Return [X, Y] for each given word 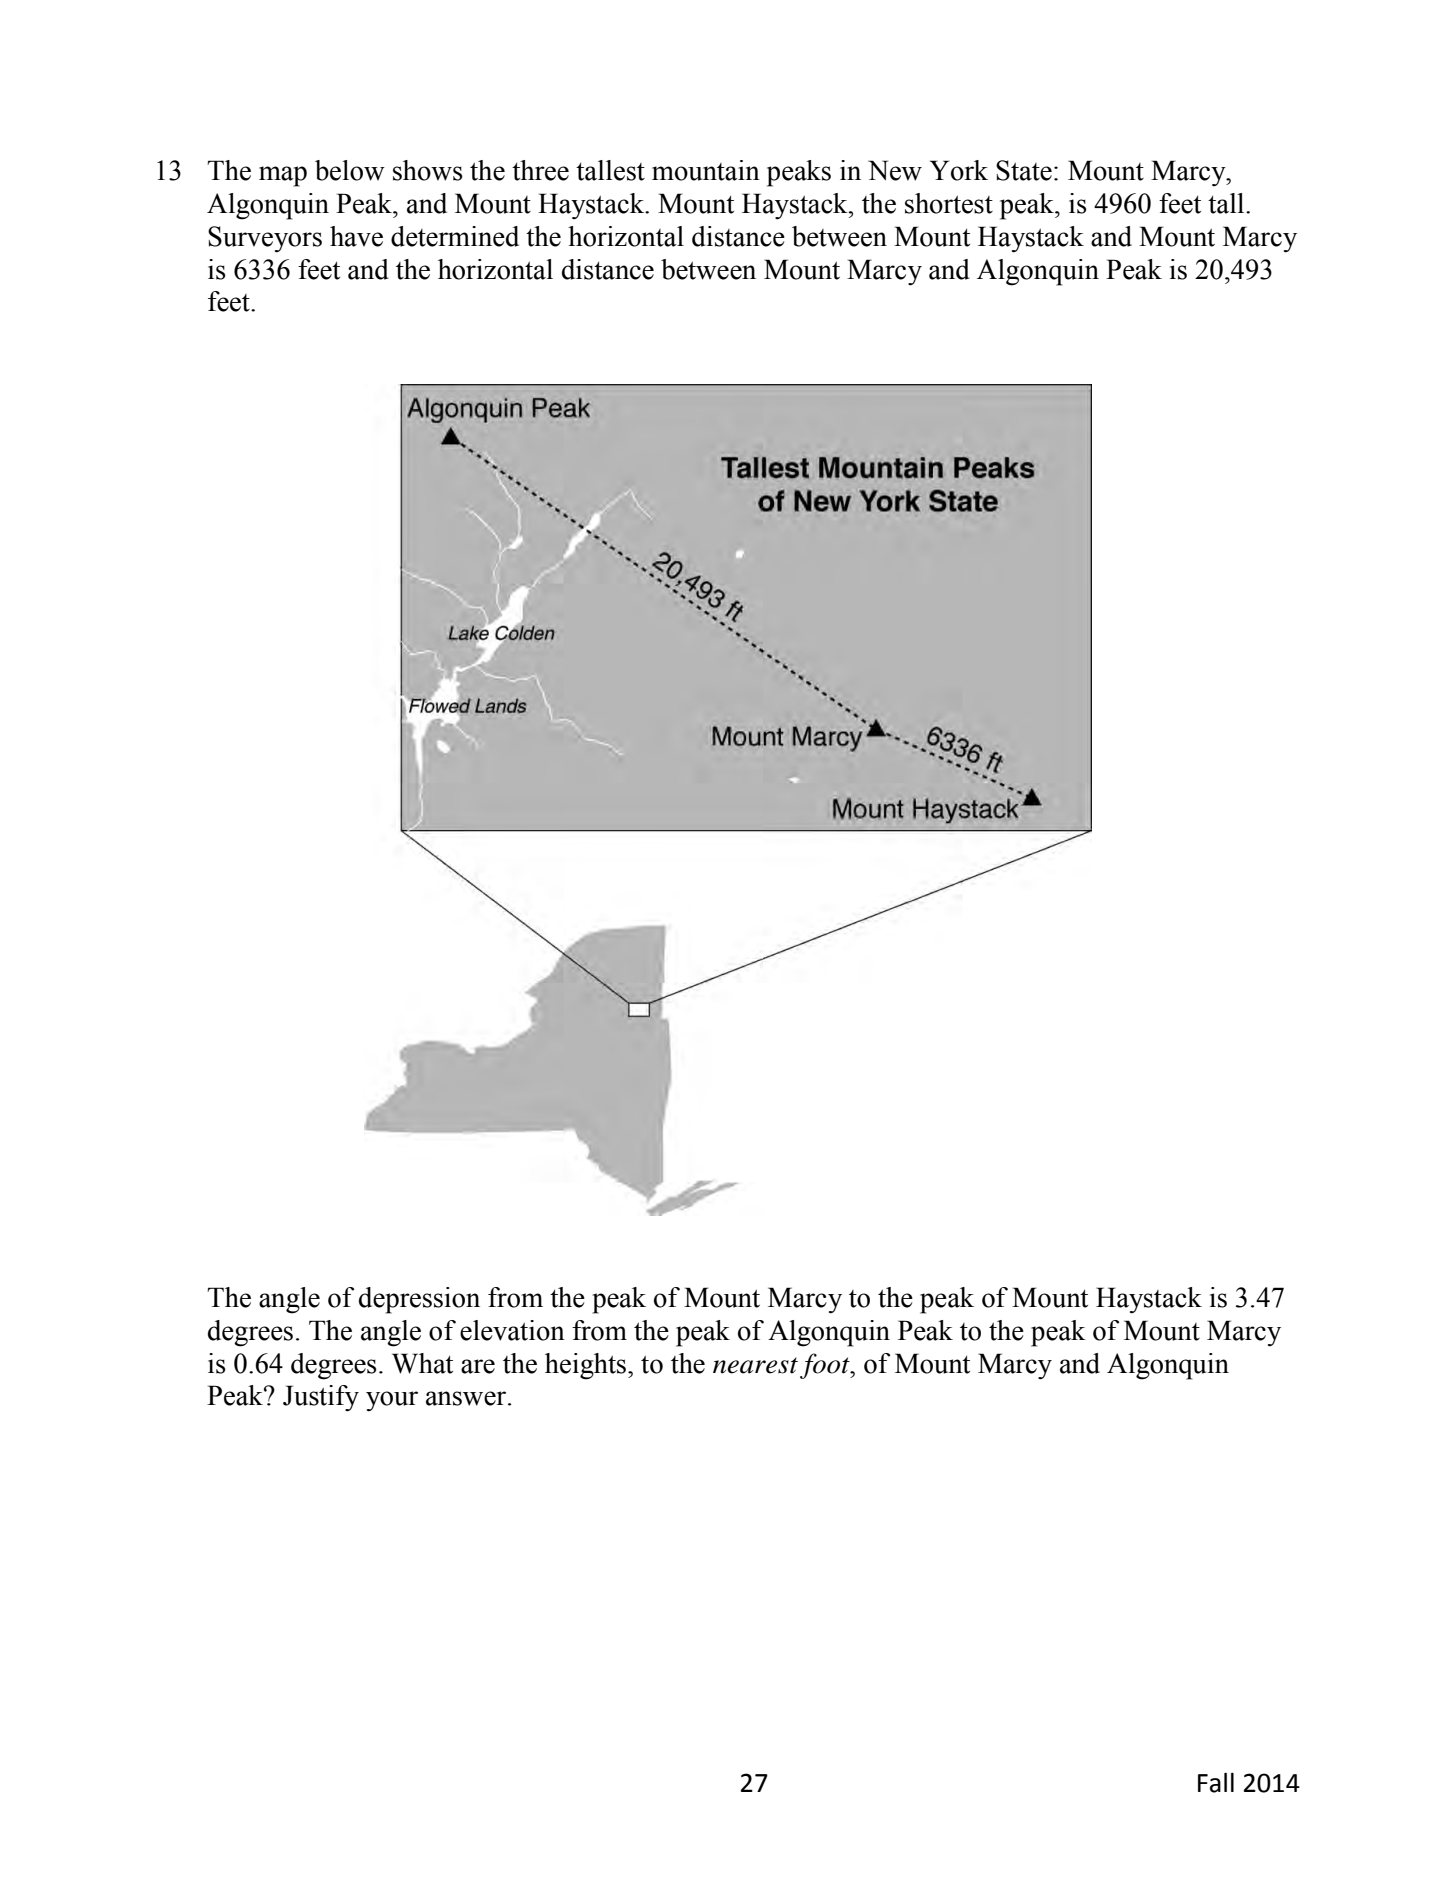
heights [587, 1366]
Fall [1216, 1783]
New [895, 170]
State [1024, 170]
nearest [755, 1365]
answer [467, 1398]
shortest [949, 203]
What [422, 1363]
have [356, 236]
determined [455, 236]
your [392, 1401]
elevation [512, 1330]
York [959, 170]
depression [419, 1300]
